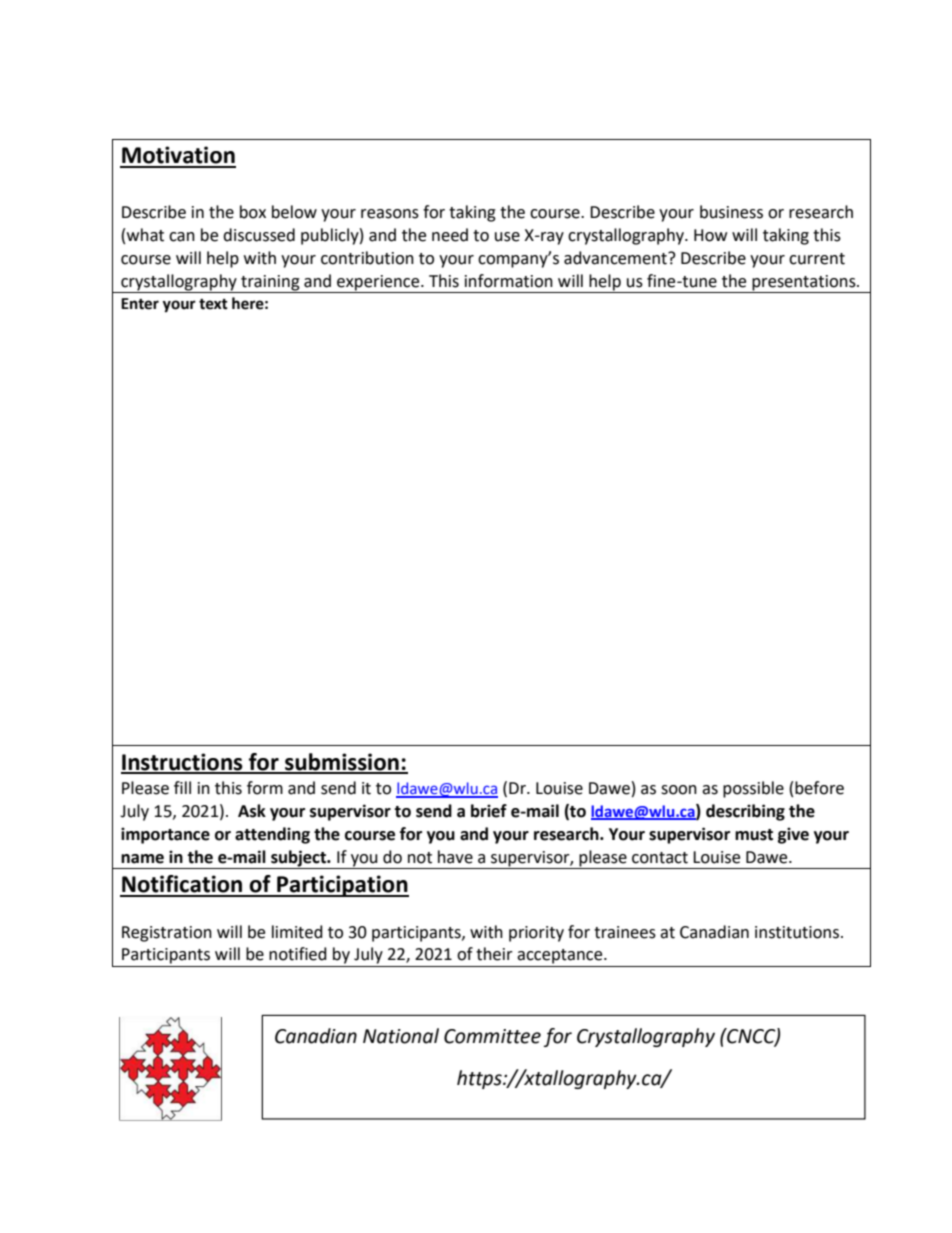  What do you see at coordinates (342, 763) in the screenshot?
I see `submission` at bounding box center [342, 763].
